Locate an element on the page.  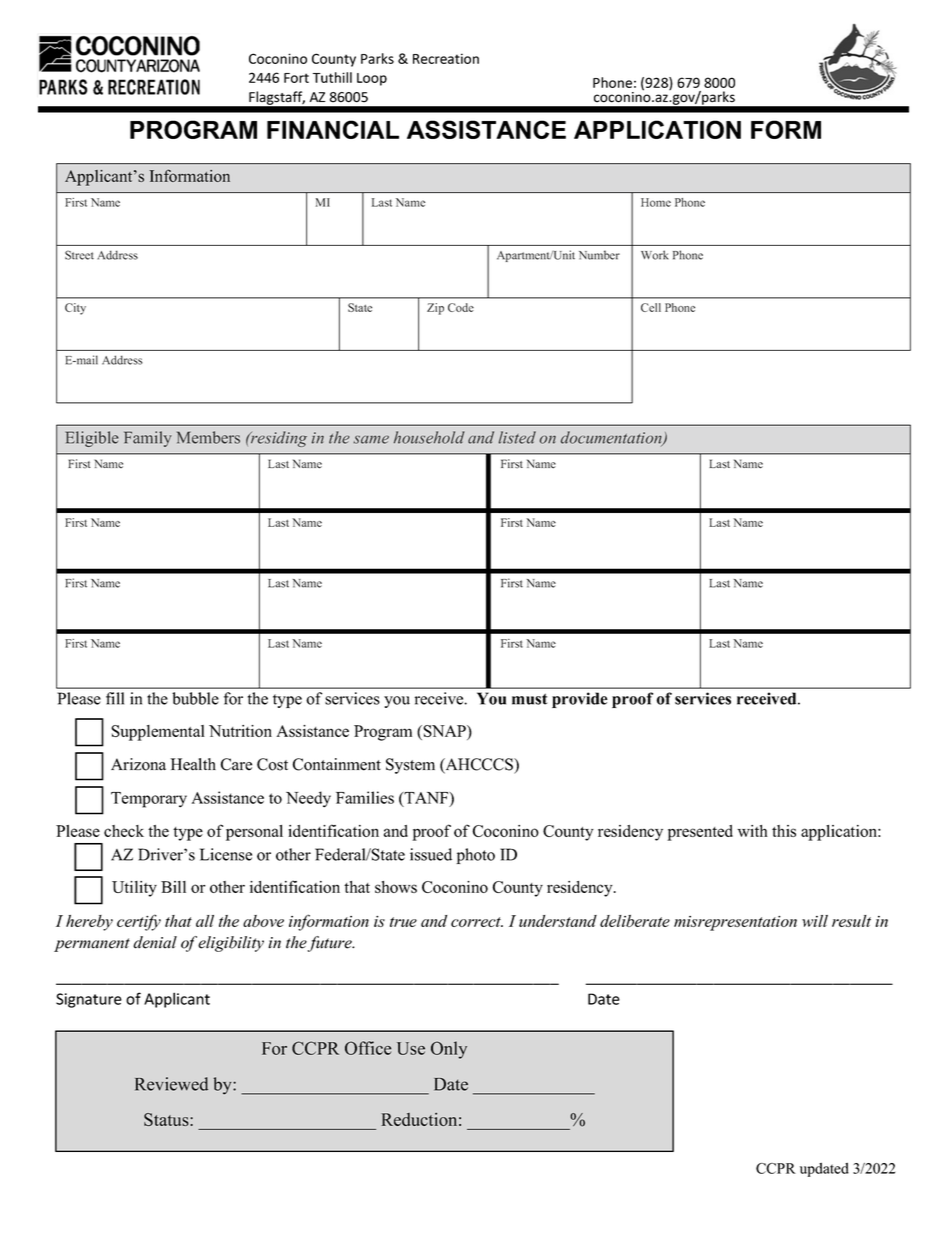
documentation is located at coordinates (612, 438).
